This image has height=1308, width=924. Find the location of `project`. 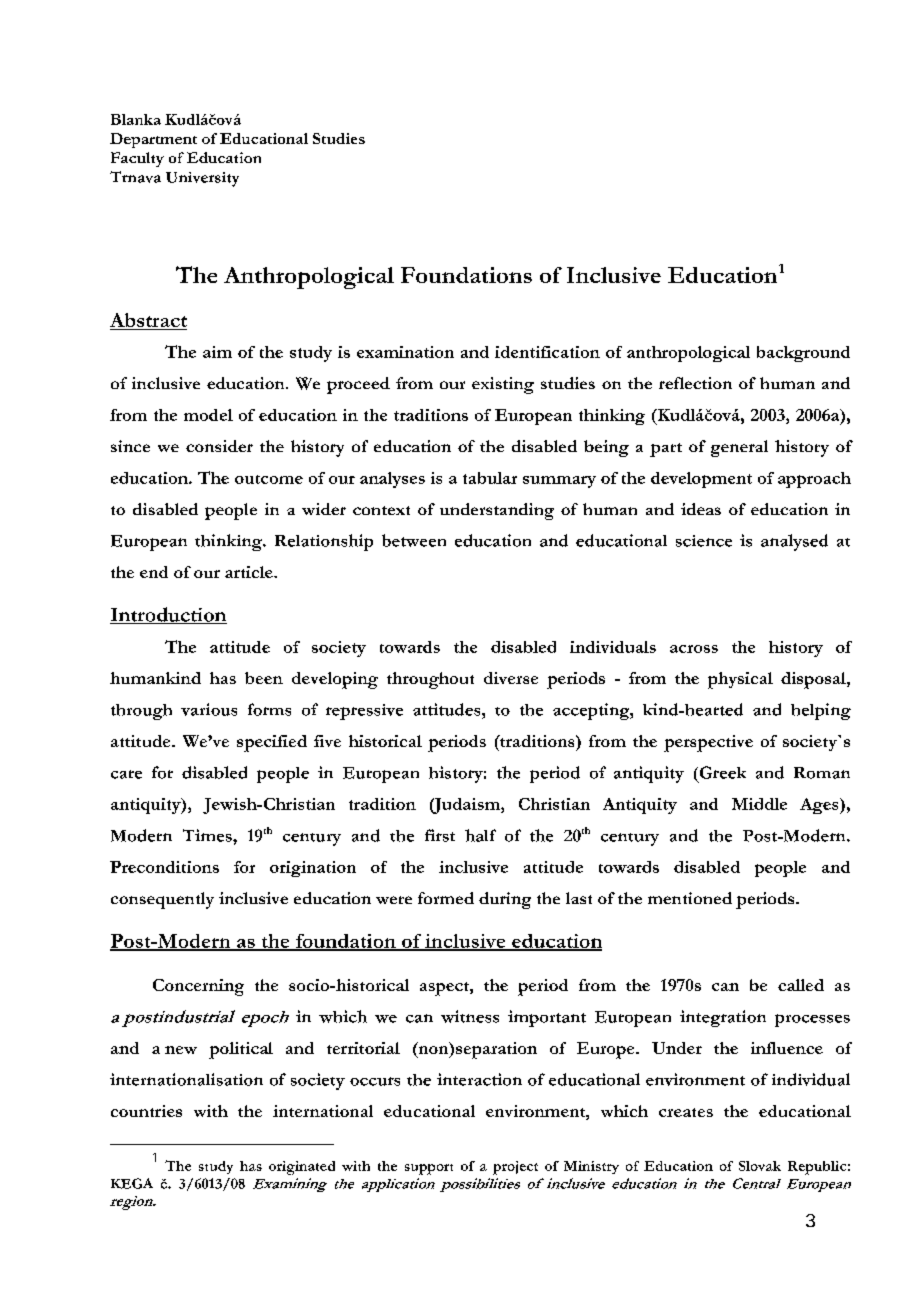

project is located at coordinates (515, 1168).
